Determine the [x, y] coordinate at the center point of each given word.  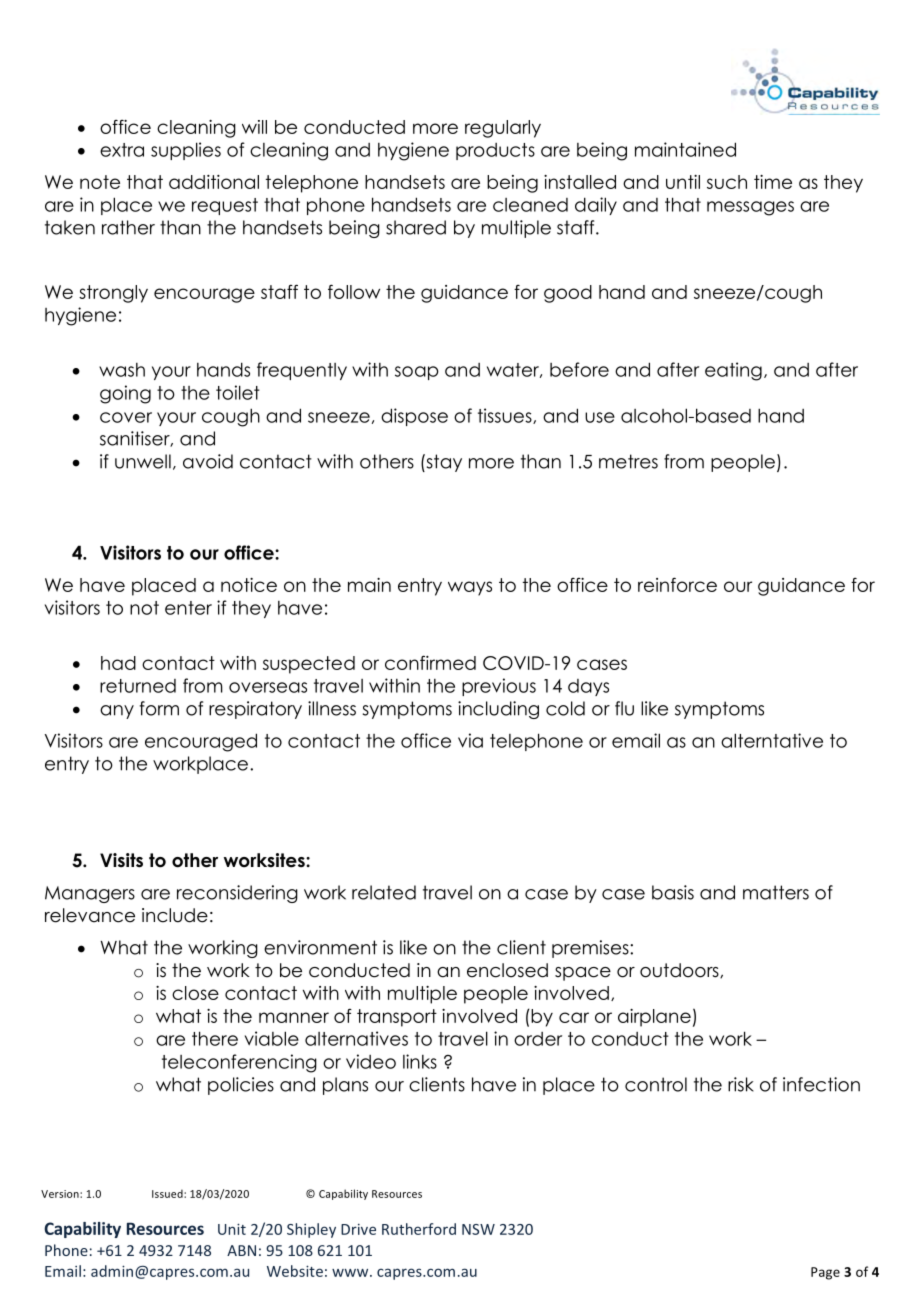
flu [624, 708]
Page [825, 1273]
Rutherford [419, 1229]
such [727, 182]
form [159, 708]
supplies [186, 151]
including [498, 710]
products [495, 151]
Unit [232, 1229]
